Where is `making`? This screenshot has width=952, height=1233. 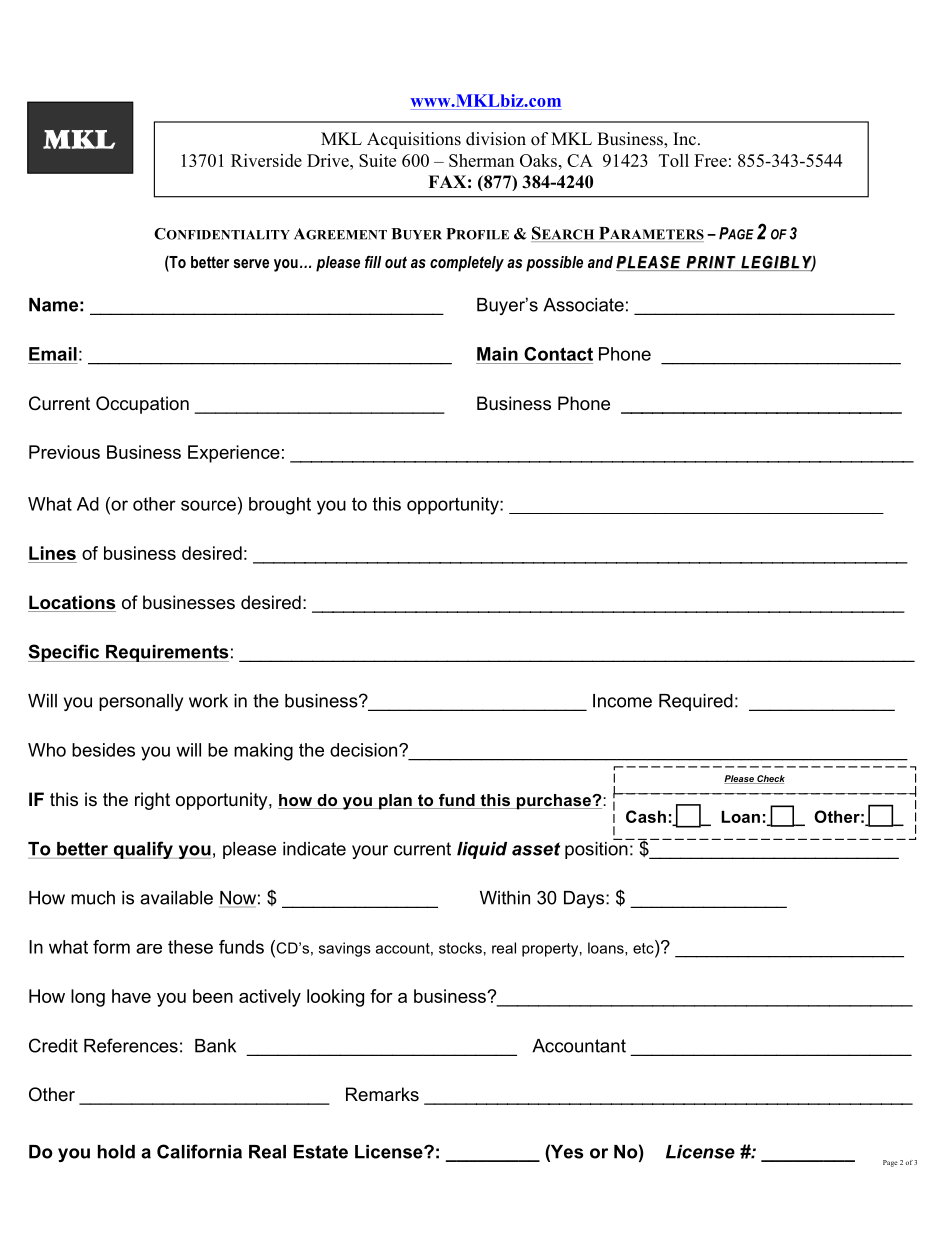 making is located at coordinates (263, 752).
